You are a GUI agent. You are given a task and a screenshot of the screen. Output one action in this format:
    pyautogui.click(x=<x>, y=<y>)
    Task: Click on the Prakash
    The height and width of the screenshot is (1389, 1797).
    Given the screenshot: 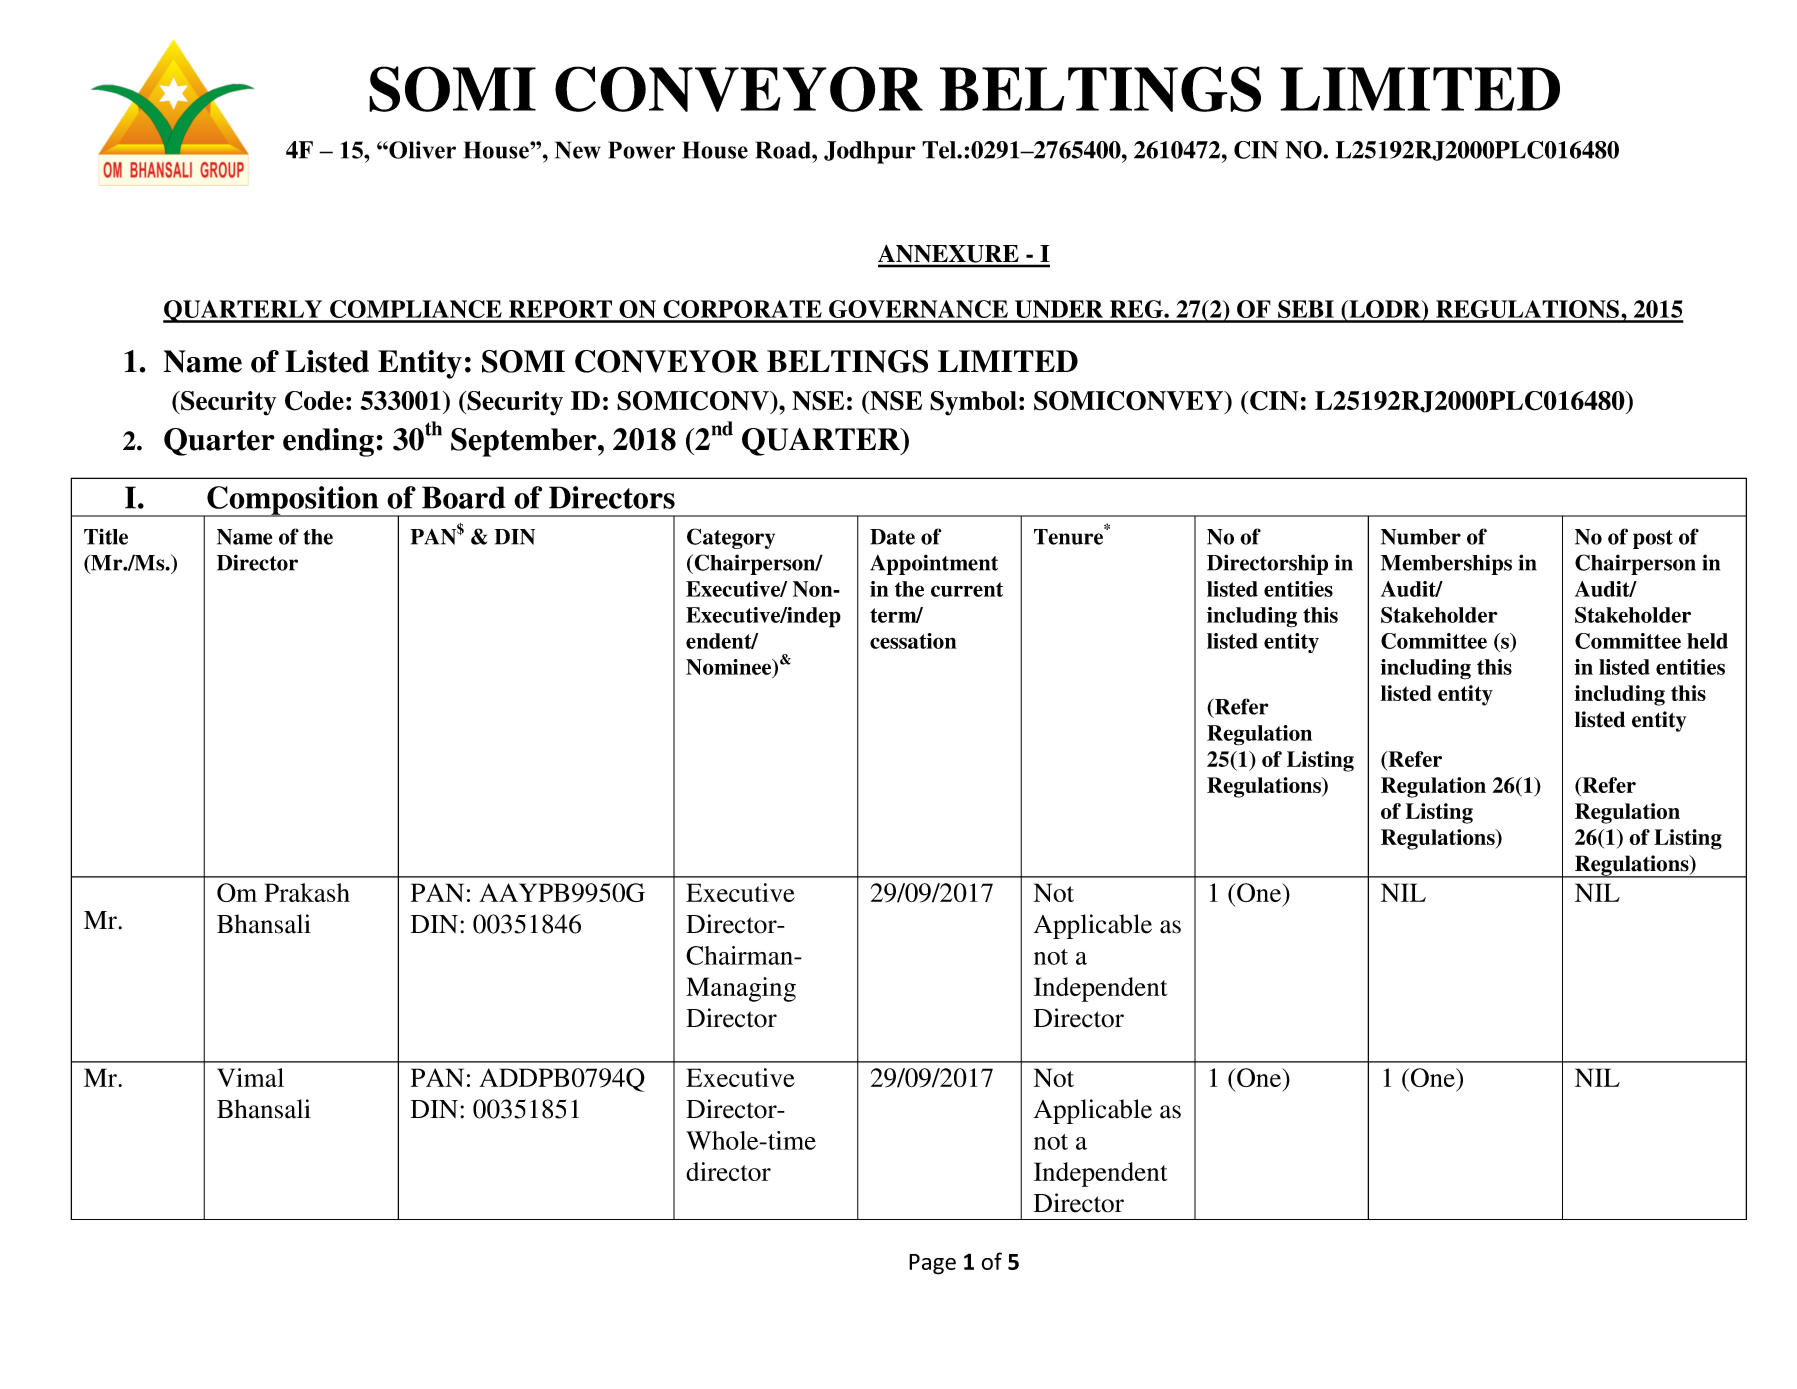 What is the action you would take?
    pyautogui.click(x=307, y=892)
